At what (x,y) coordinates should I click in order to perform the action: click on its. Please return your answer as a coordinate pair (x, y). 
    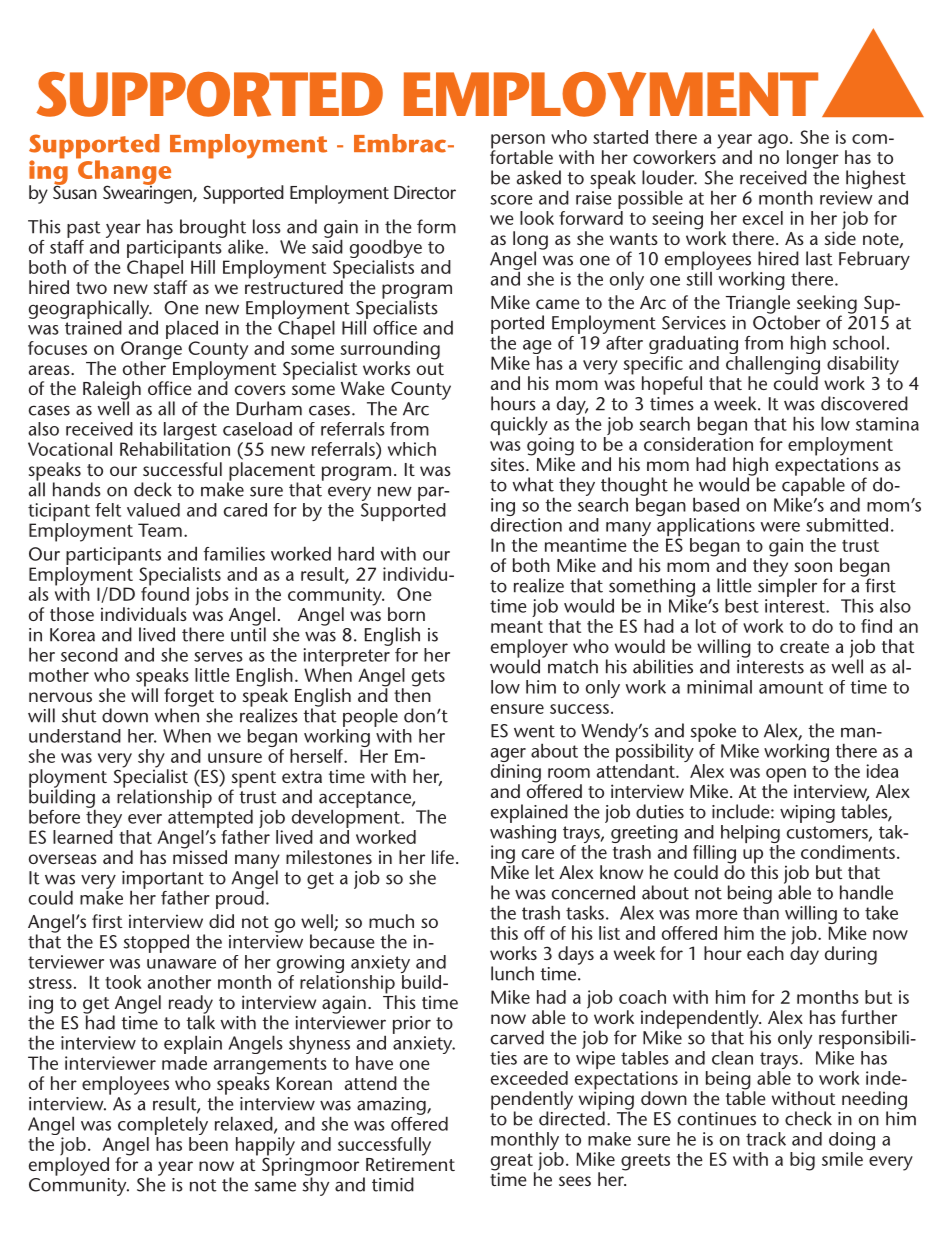
    Looking at the image, I should click on (148, 429).
